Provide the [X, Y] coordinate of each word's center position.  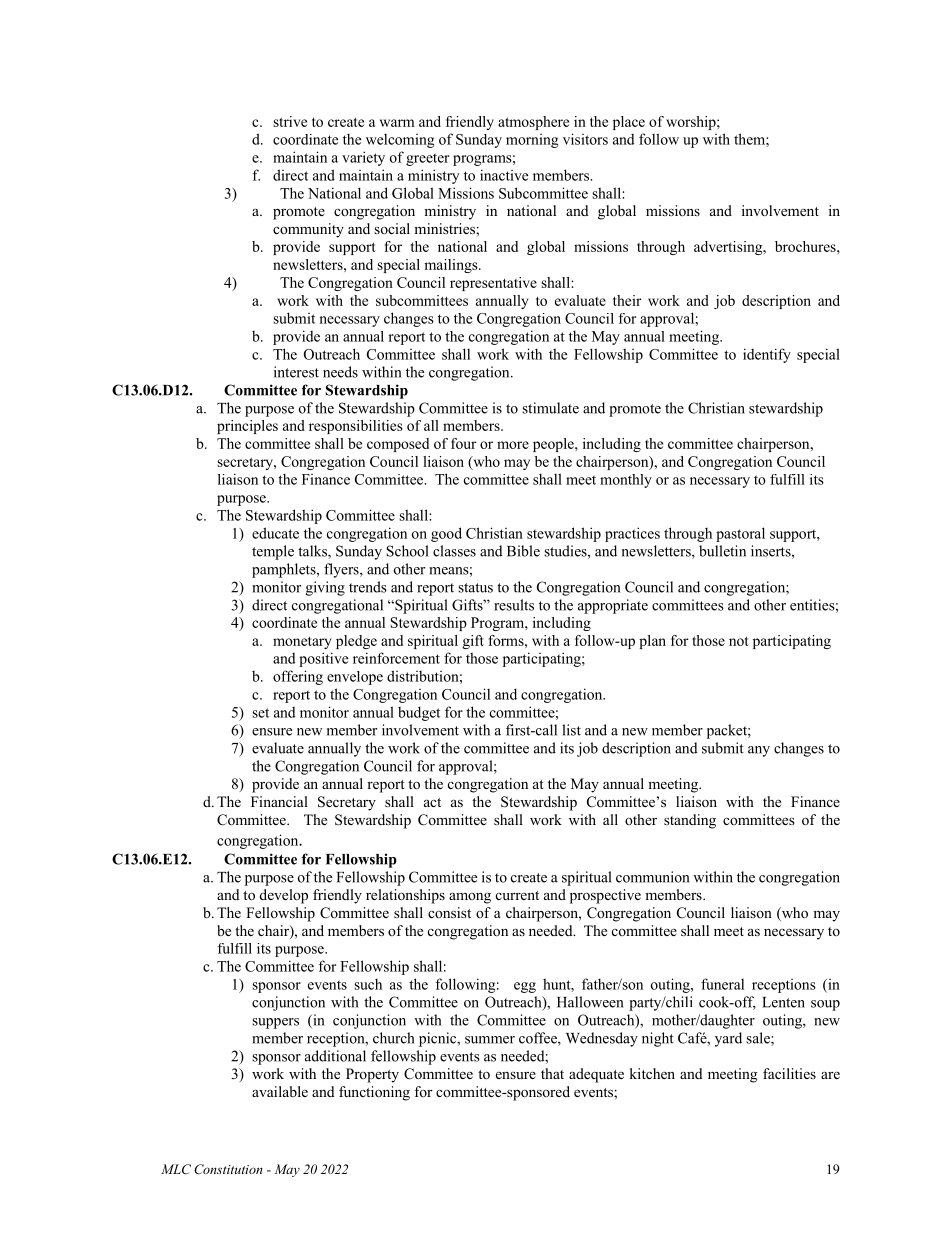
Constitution [228, 1169]
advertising [729, 248]
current [517, 895]
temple [273, 552]
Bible [523, 551]
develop [284, 896]
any [759, 751]
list [571, 730]
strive [290, 121]
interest [296, 372]
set [260, 713]
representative [493, 284]
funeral [722, 984]
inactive [504, 175]
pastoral [740, 534]
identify [767, 355]
